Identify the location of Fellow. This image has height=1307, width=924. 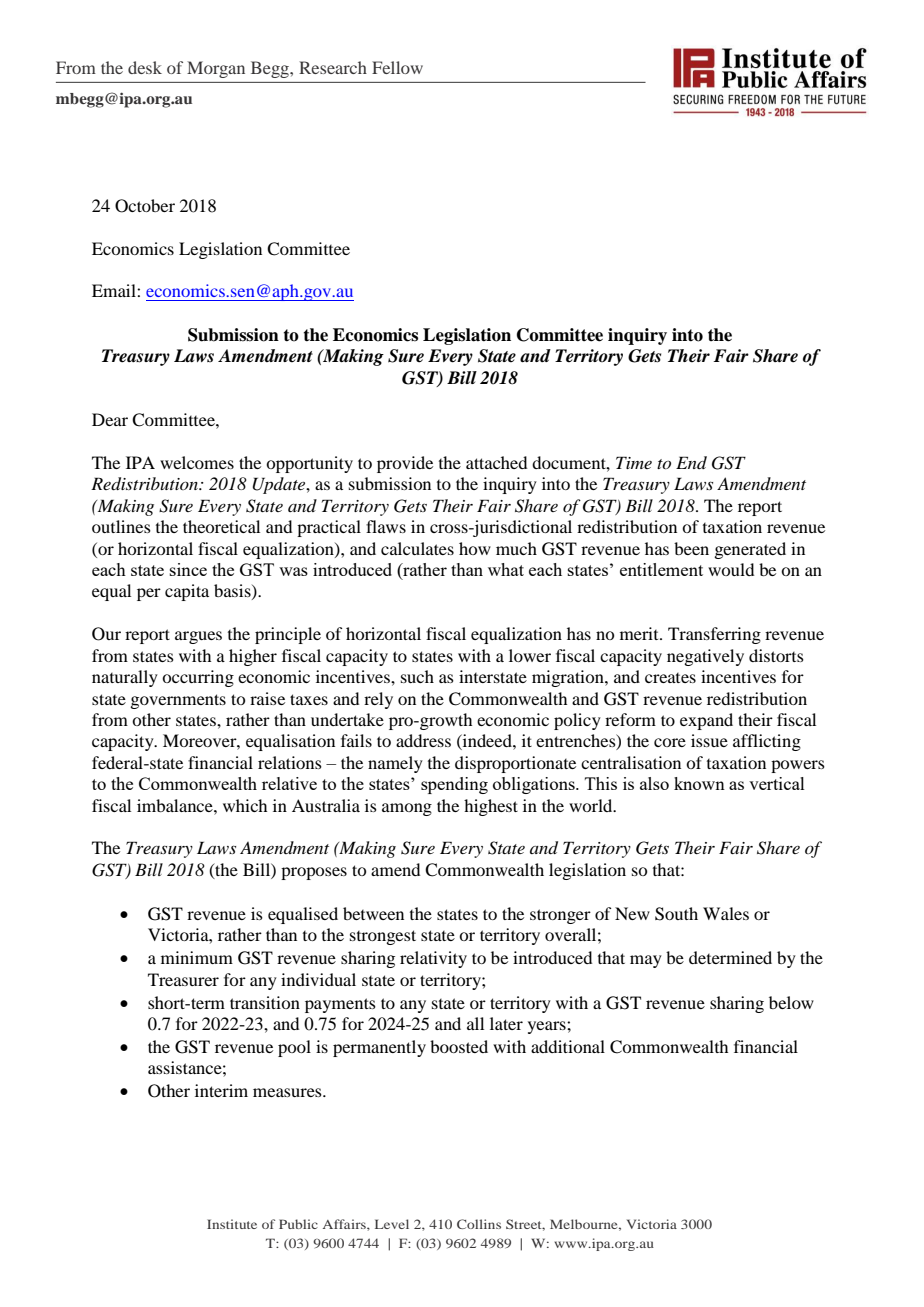
(397, 67).
